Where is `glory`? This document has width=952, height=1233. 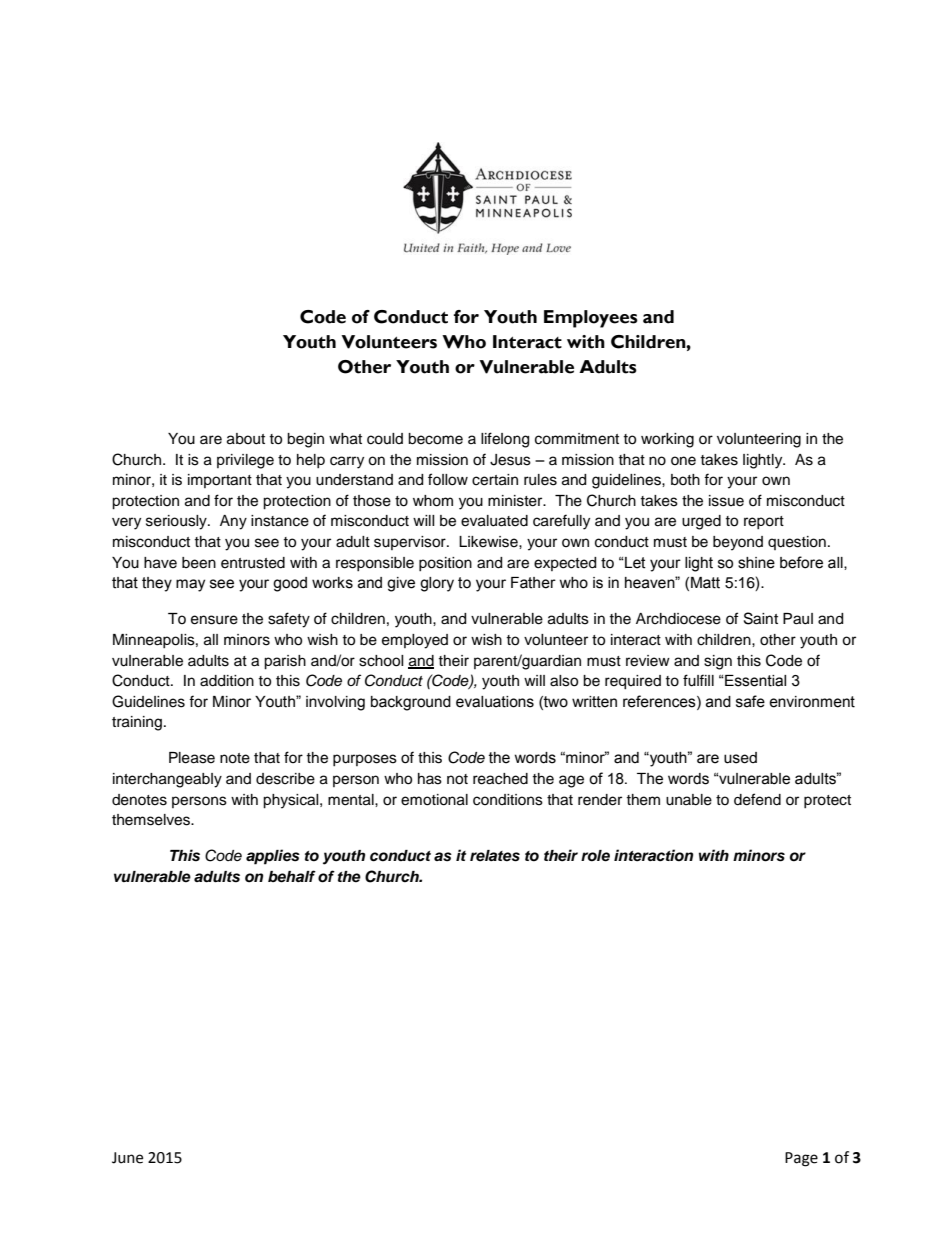 glory is located at coordinates (437, 584).
